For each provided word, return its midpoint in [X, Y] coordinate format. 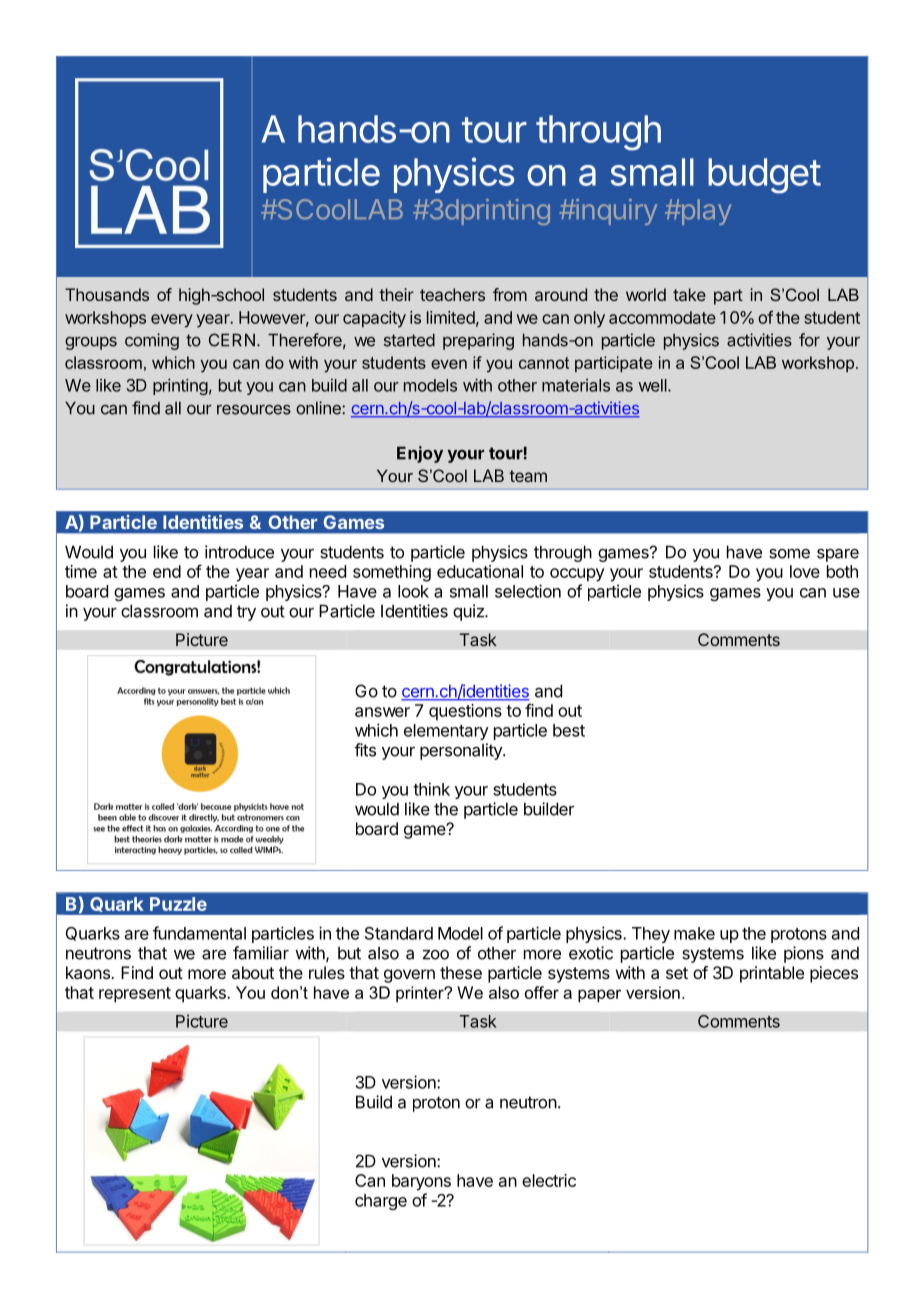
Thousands [107, 294]
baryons [421, 1182]
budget [764, 176]
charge [381, 1202]
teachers [452, 294]
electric [549, 1180]
